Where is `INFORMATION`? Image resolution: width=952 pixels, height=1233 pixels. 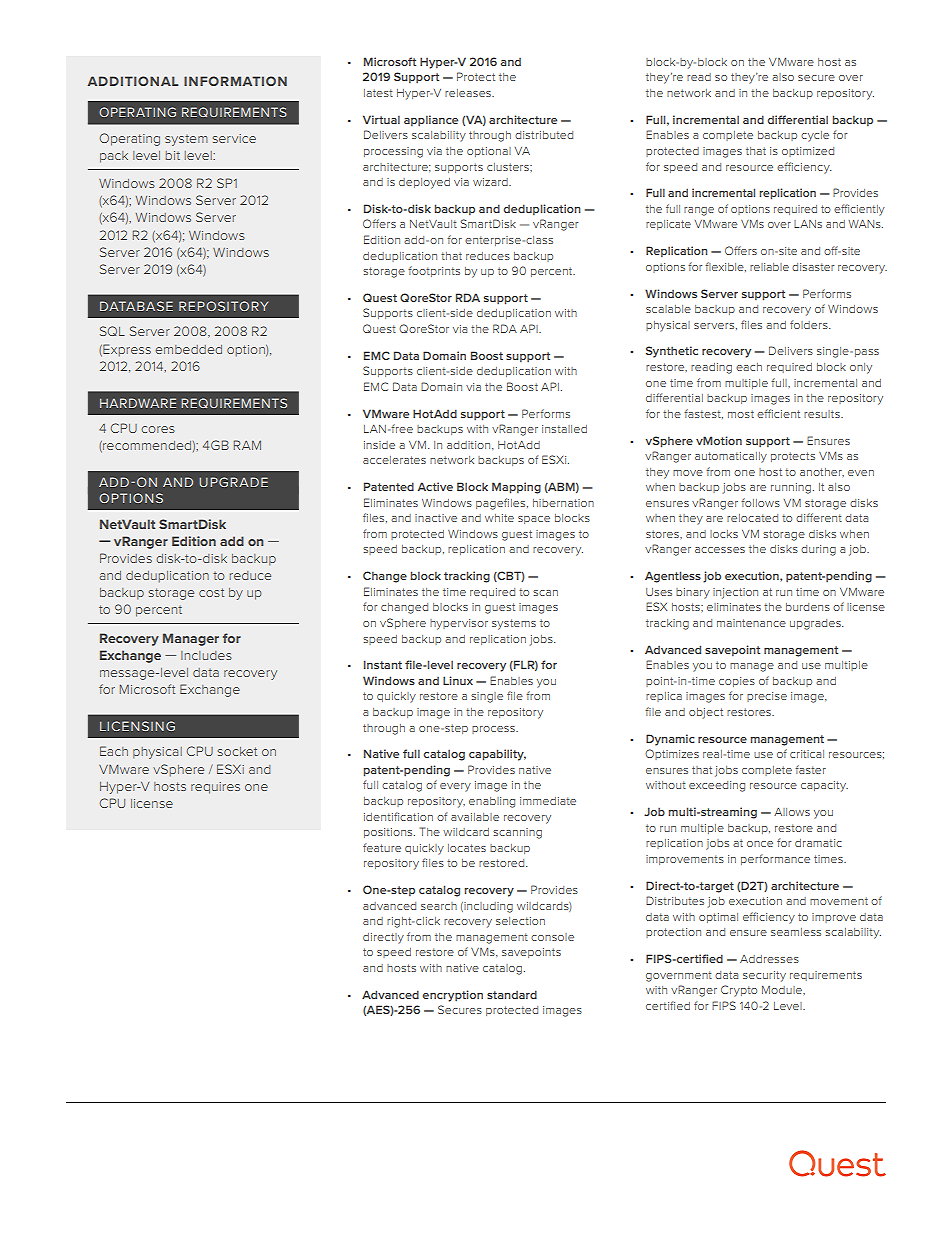
INFORMATION is located at coordinates (235, 81).
